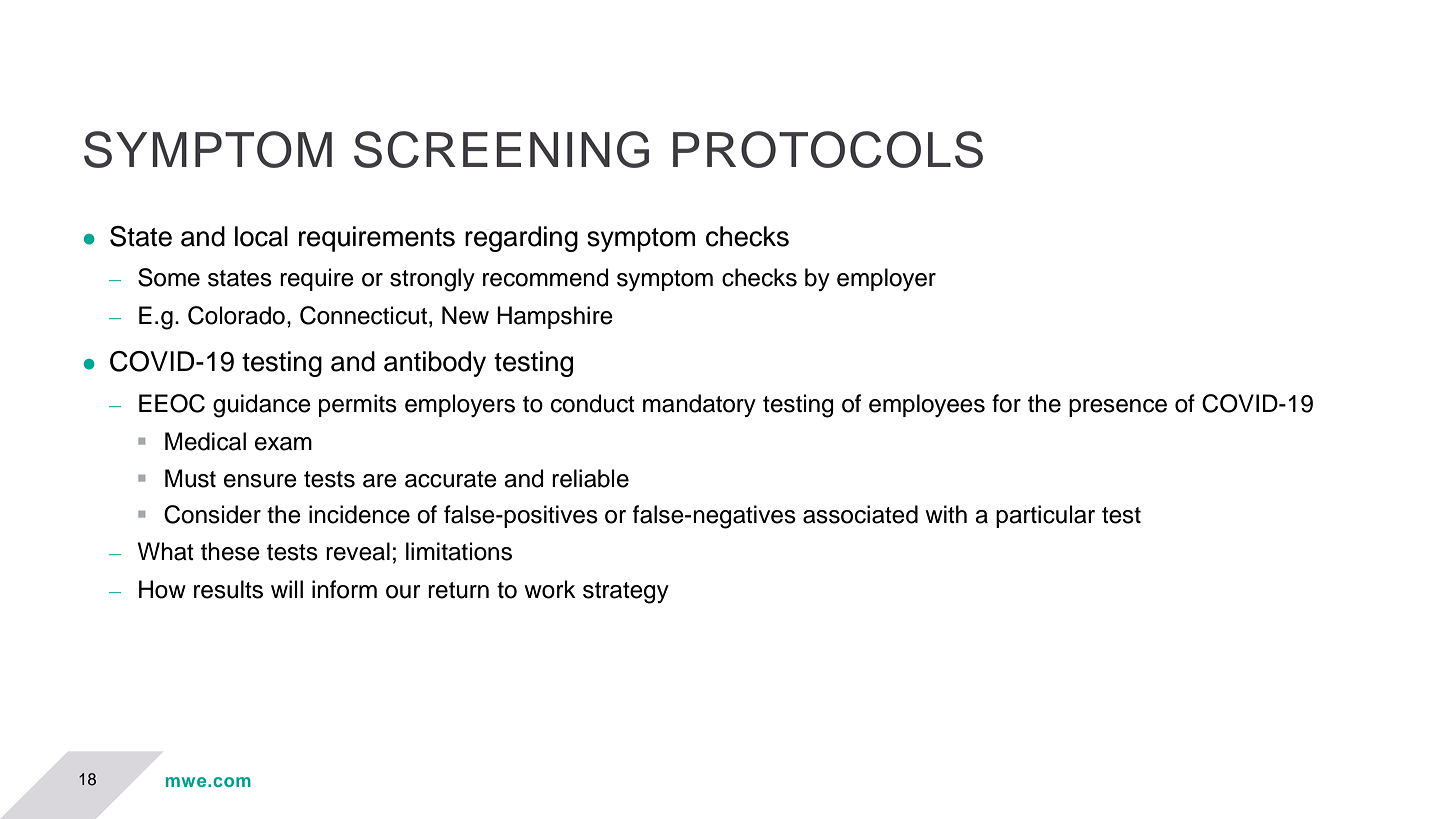 The height and width of the screenshot is (819, 1456). Describe the element at coordinates (590, 478) in the screenshot. I see `reliable` at that location.
